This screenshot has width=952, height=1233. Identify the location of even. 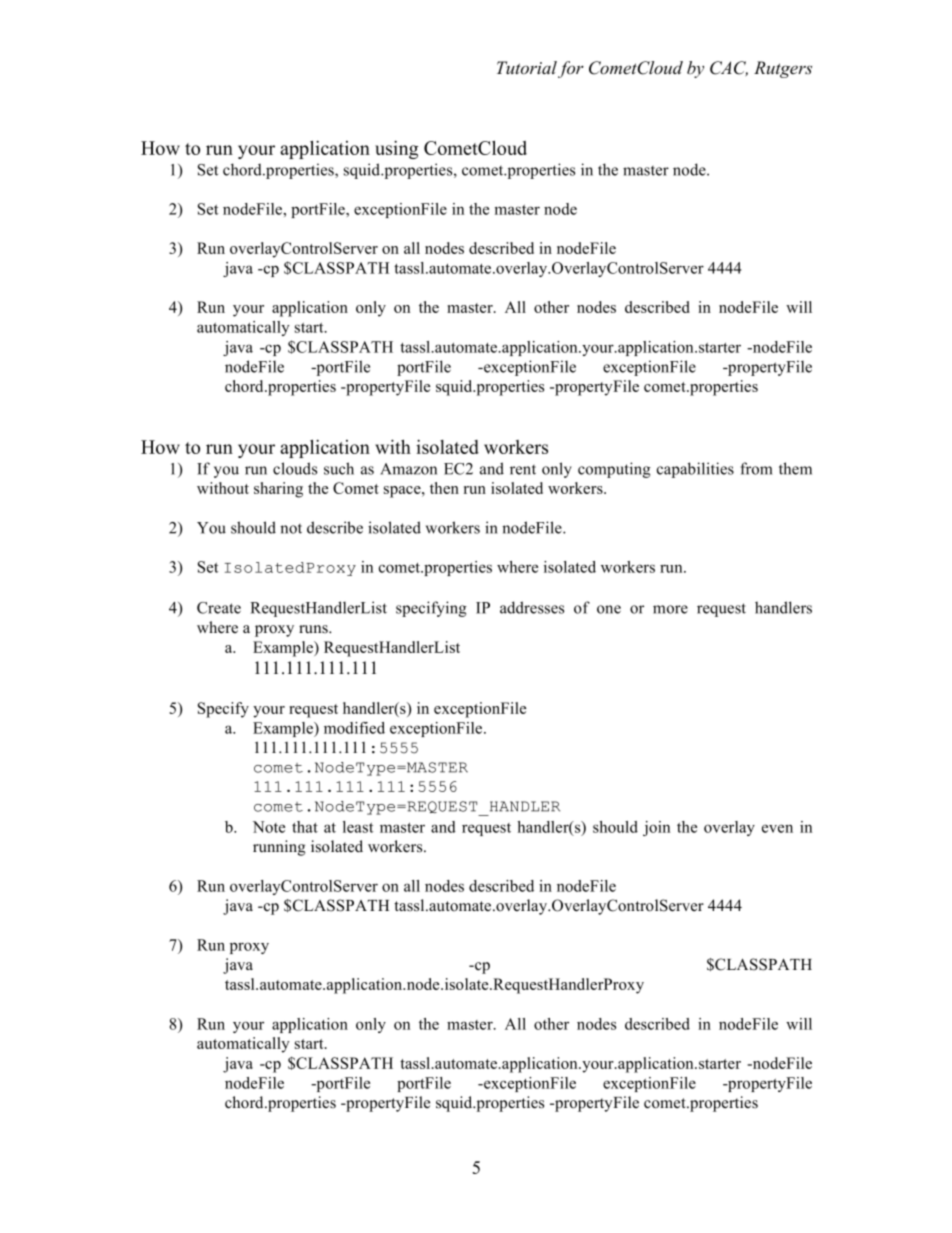
(777, 828).
